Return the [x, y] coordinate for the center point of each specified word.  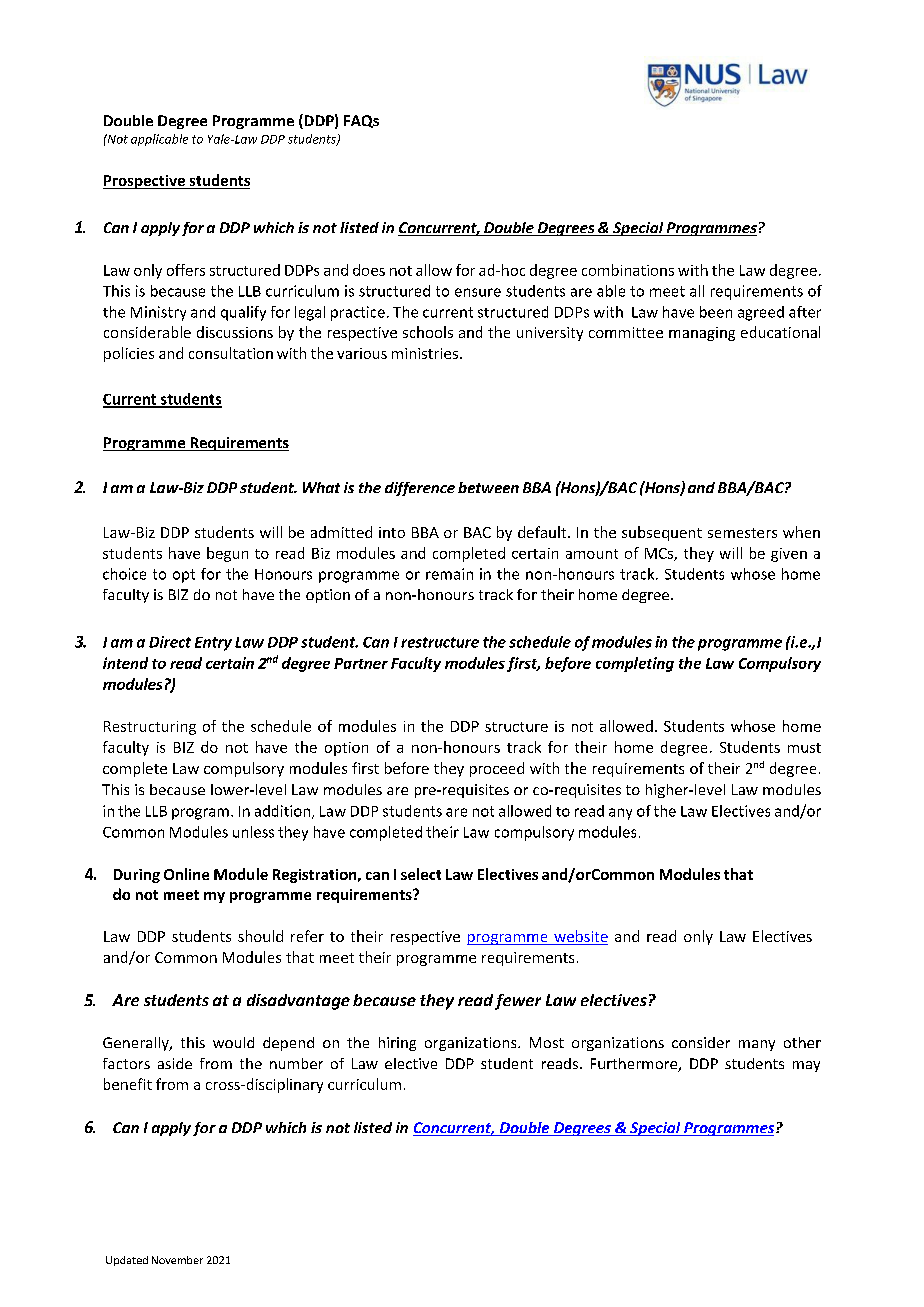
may [806, 1066]
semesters [742, 533]
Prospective [145, 182]
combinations [628, 270]
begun [227, 554]
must [804, 748]
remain [449, 574]
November [177, 1260]
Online [186, 874]
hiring [397, 1044]
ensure [478, 292]
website [580, 937]
